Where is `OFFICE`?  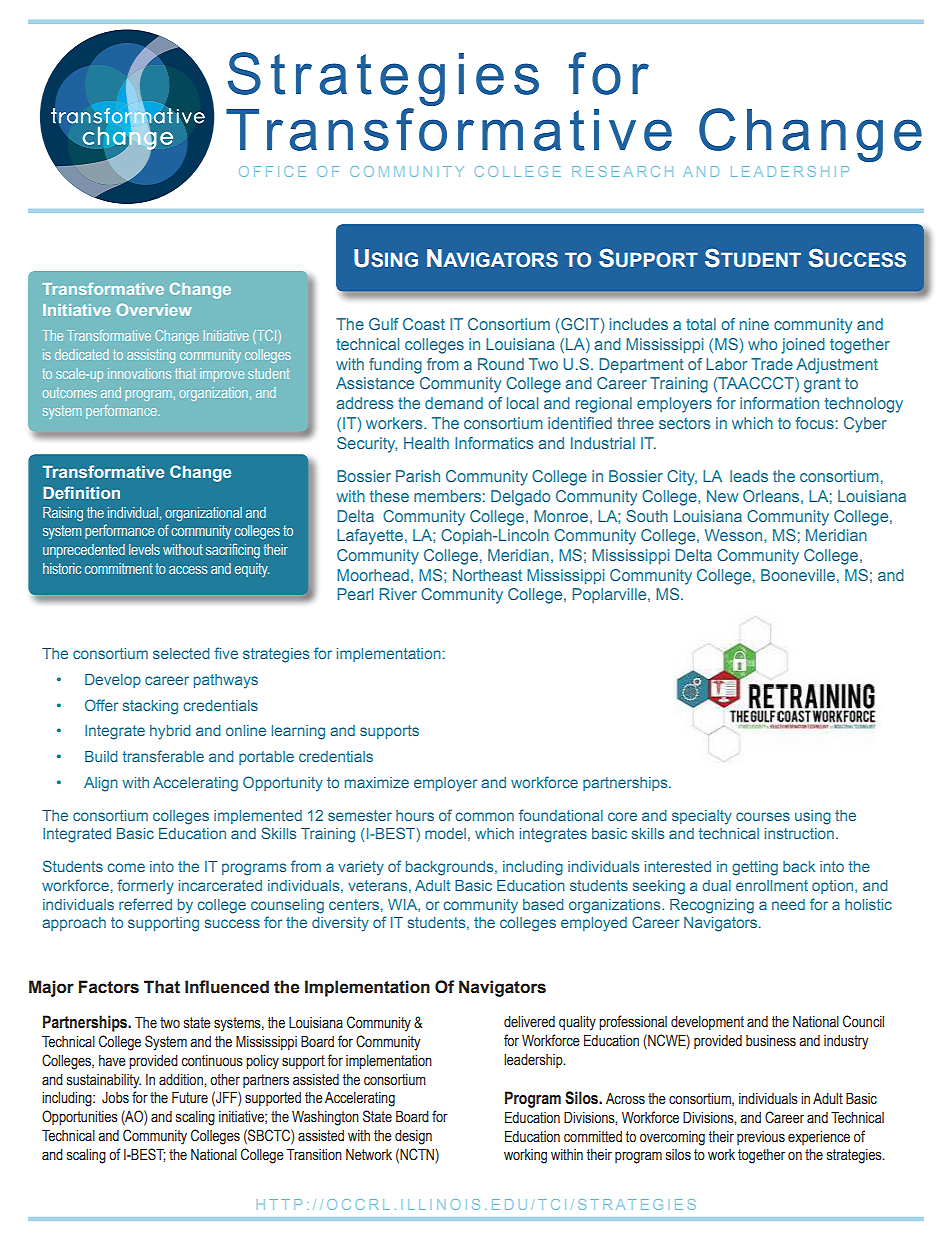 OFFICE is located at coordinates (272, 171).
